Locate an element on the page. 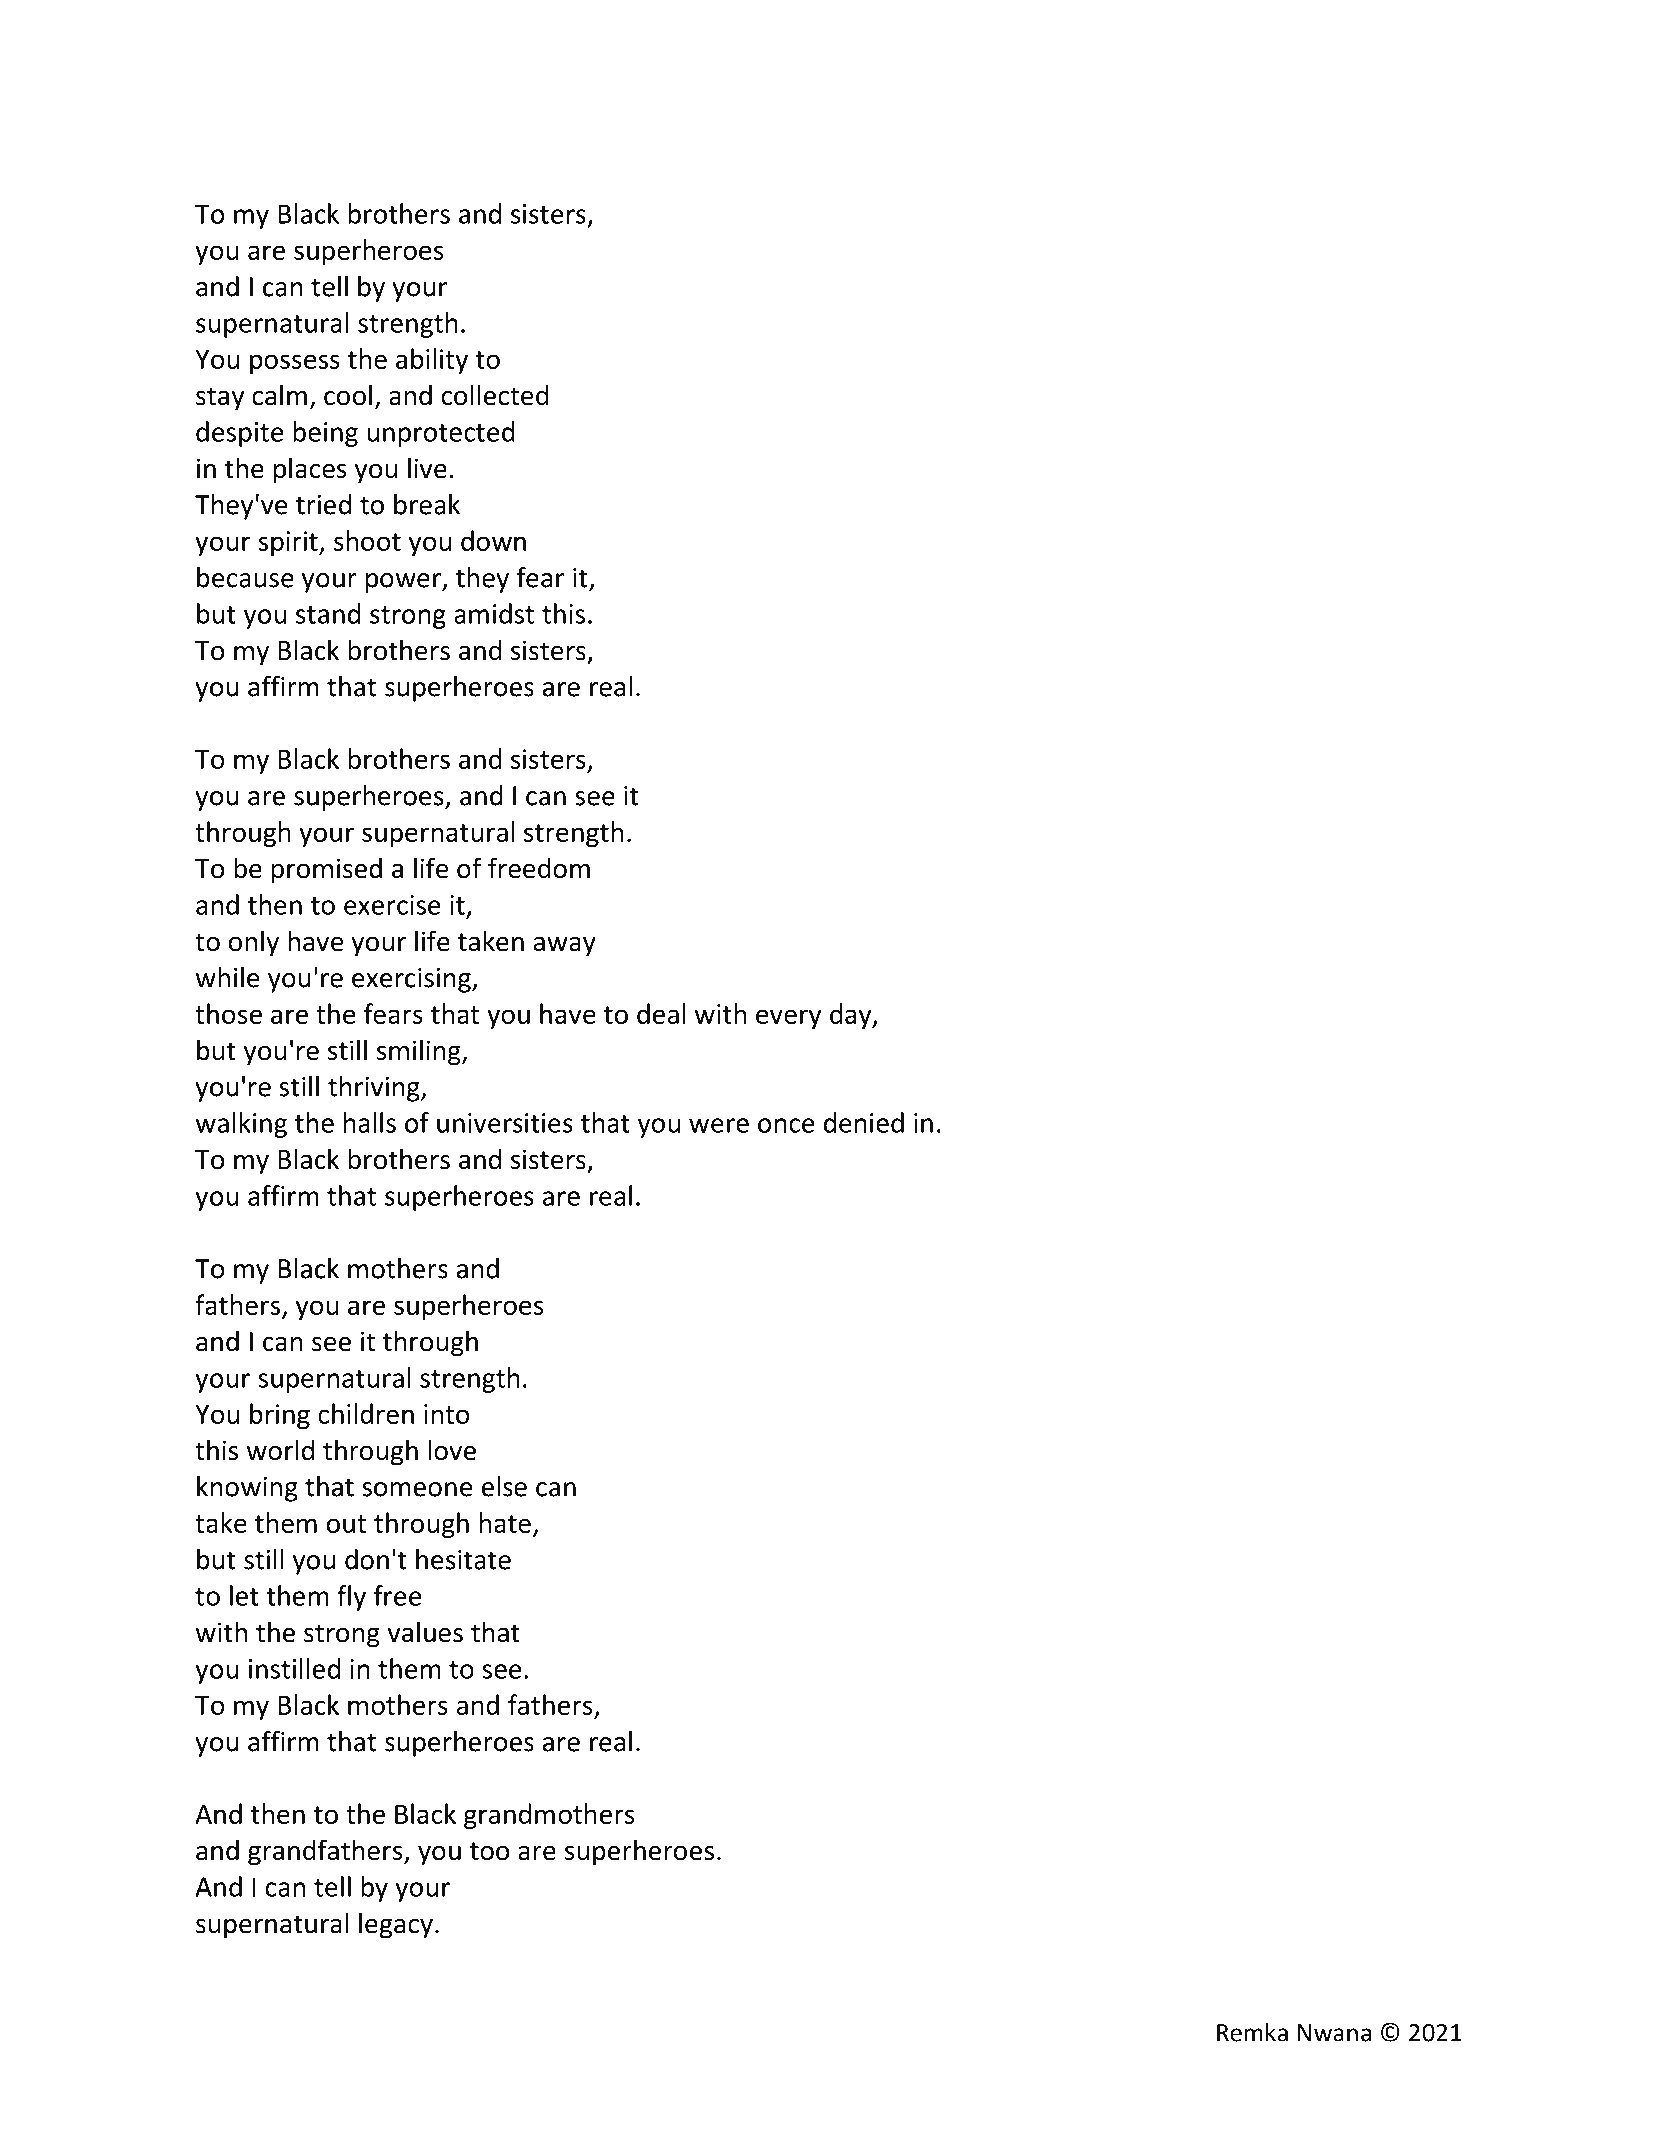 The image size is (1658, 2146). every is located at coordinates (789, 1019).
